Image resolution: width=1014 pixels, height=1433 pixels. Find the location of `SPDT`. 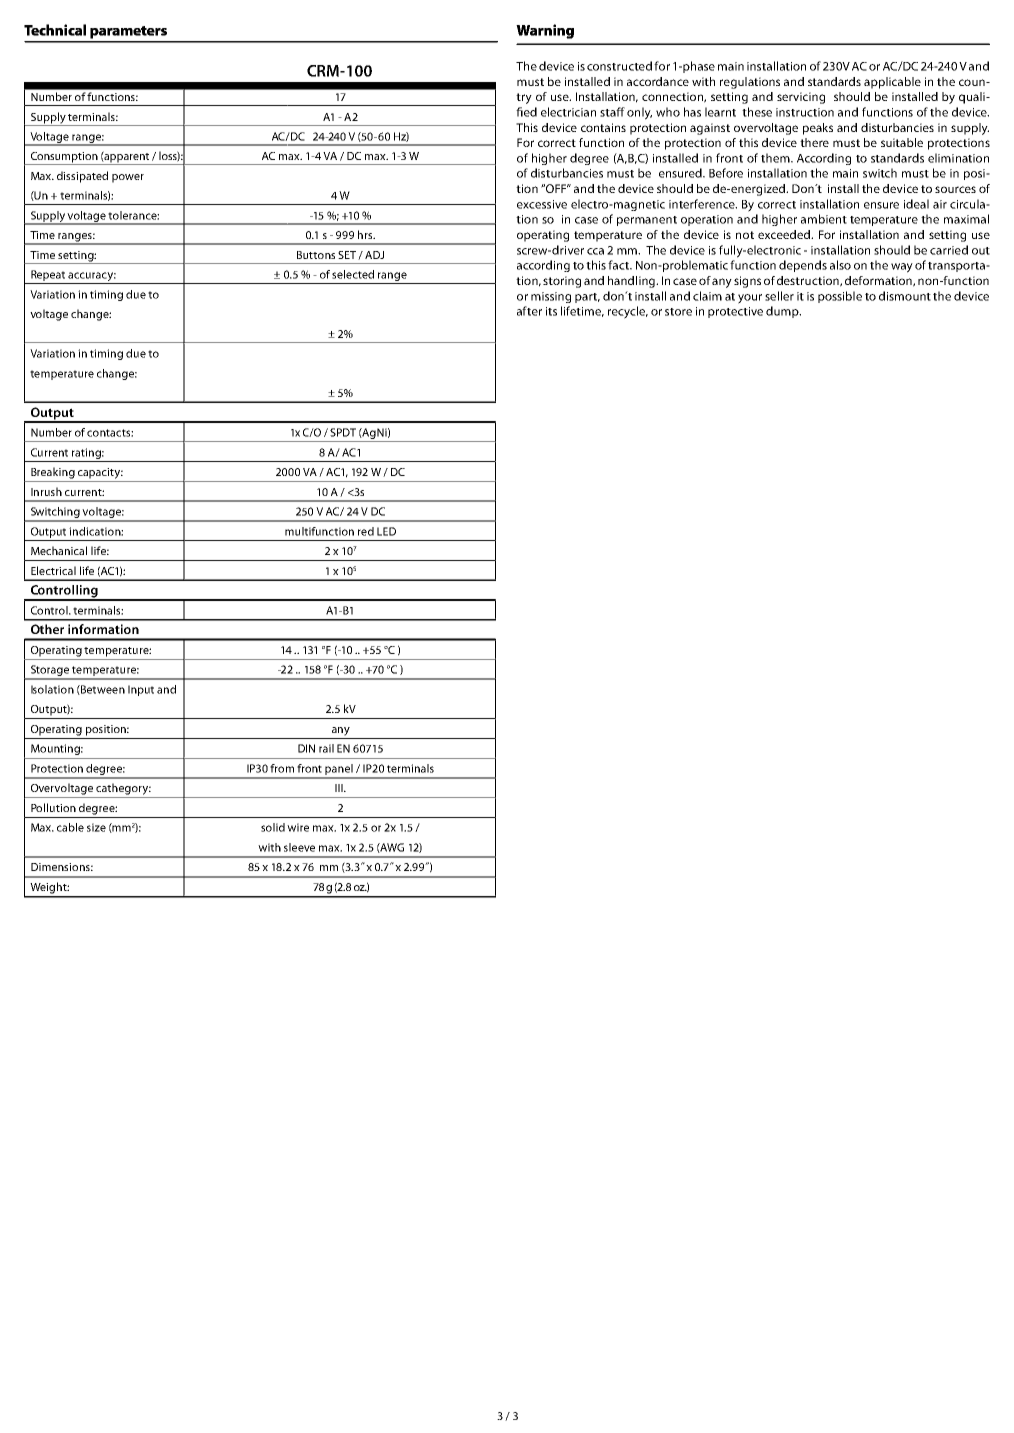

SPDT is located at coordinates (343, 432).
